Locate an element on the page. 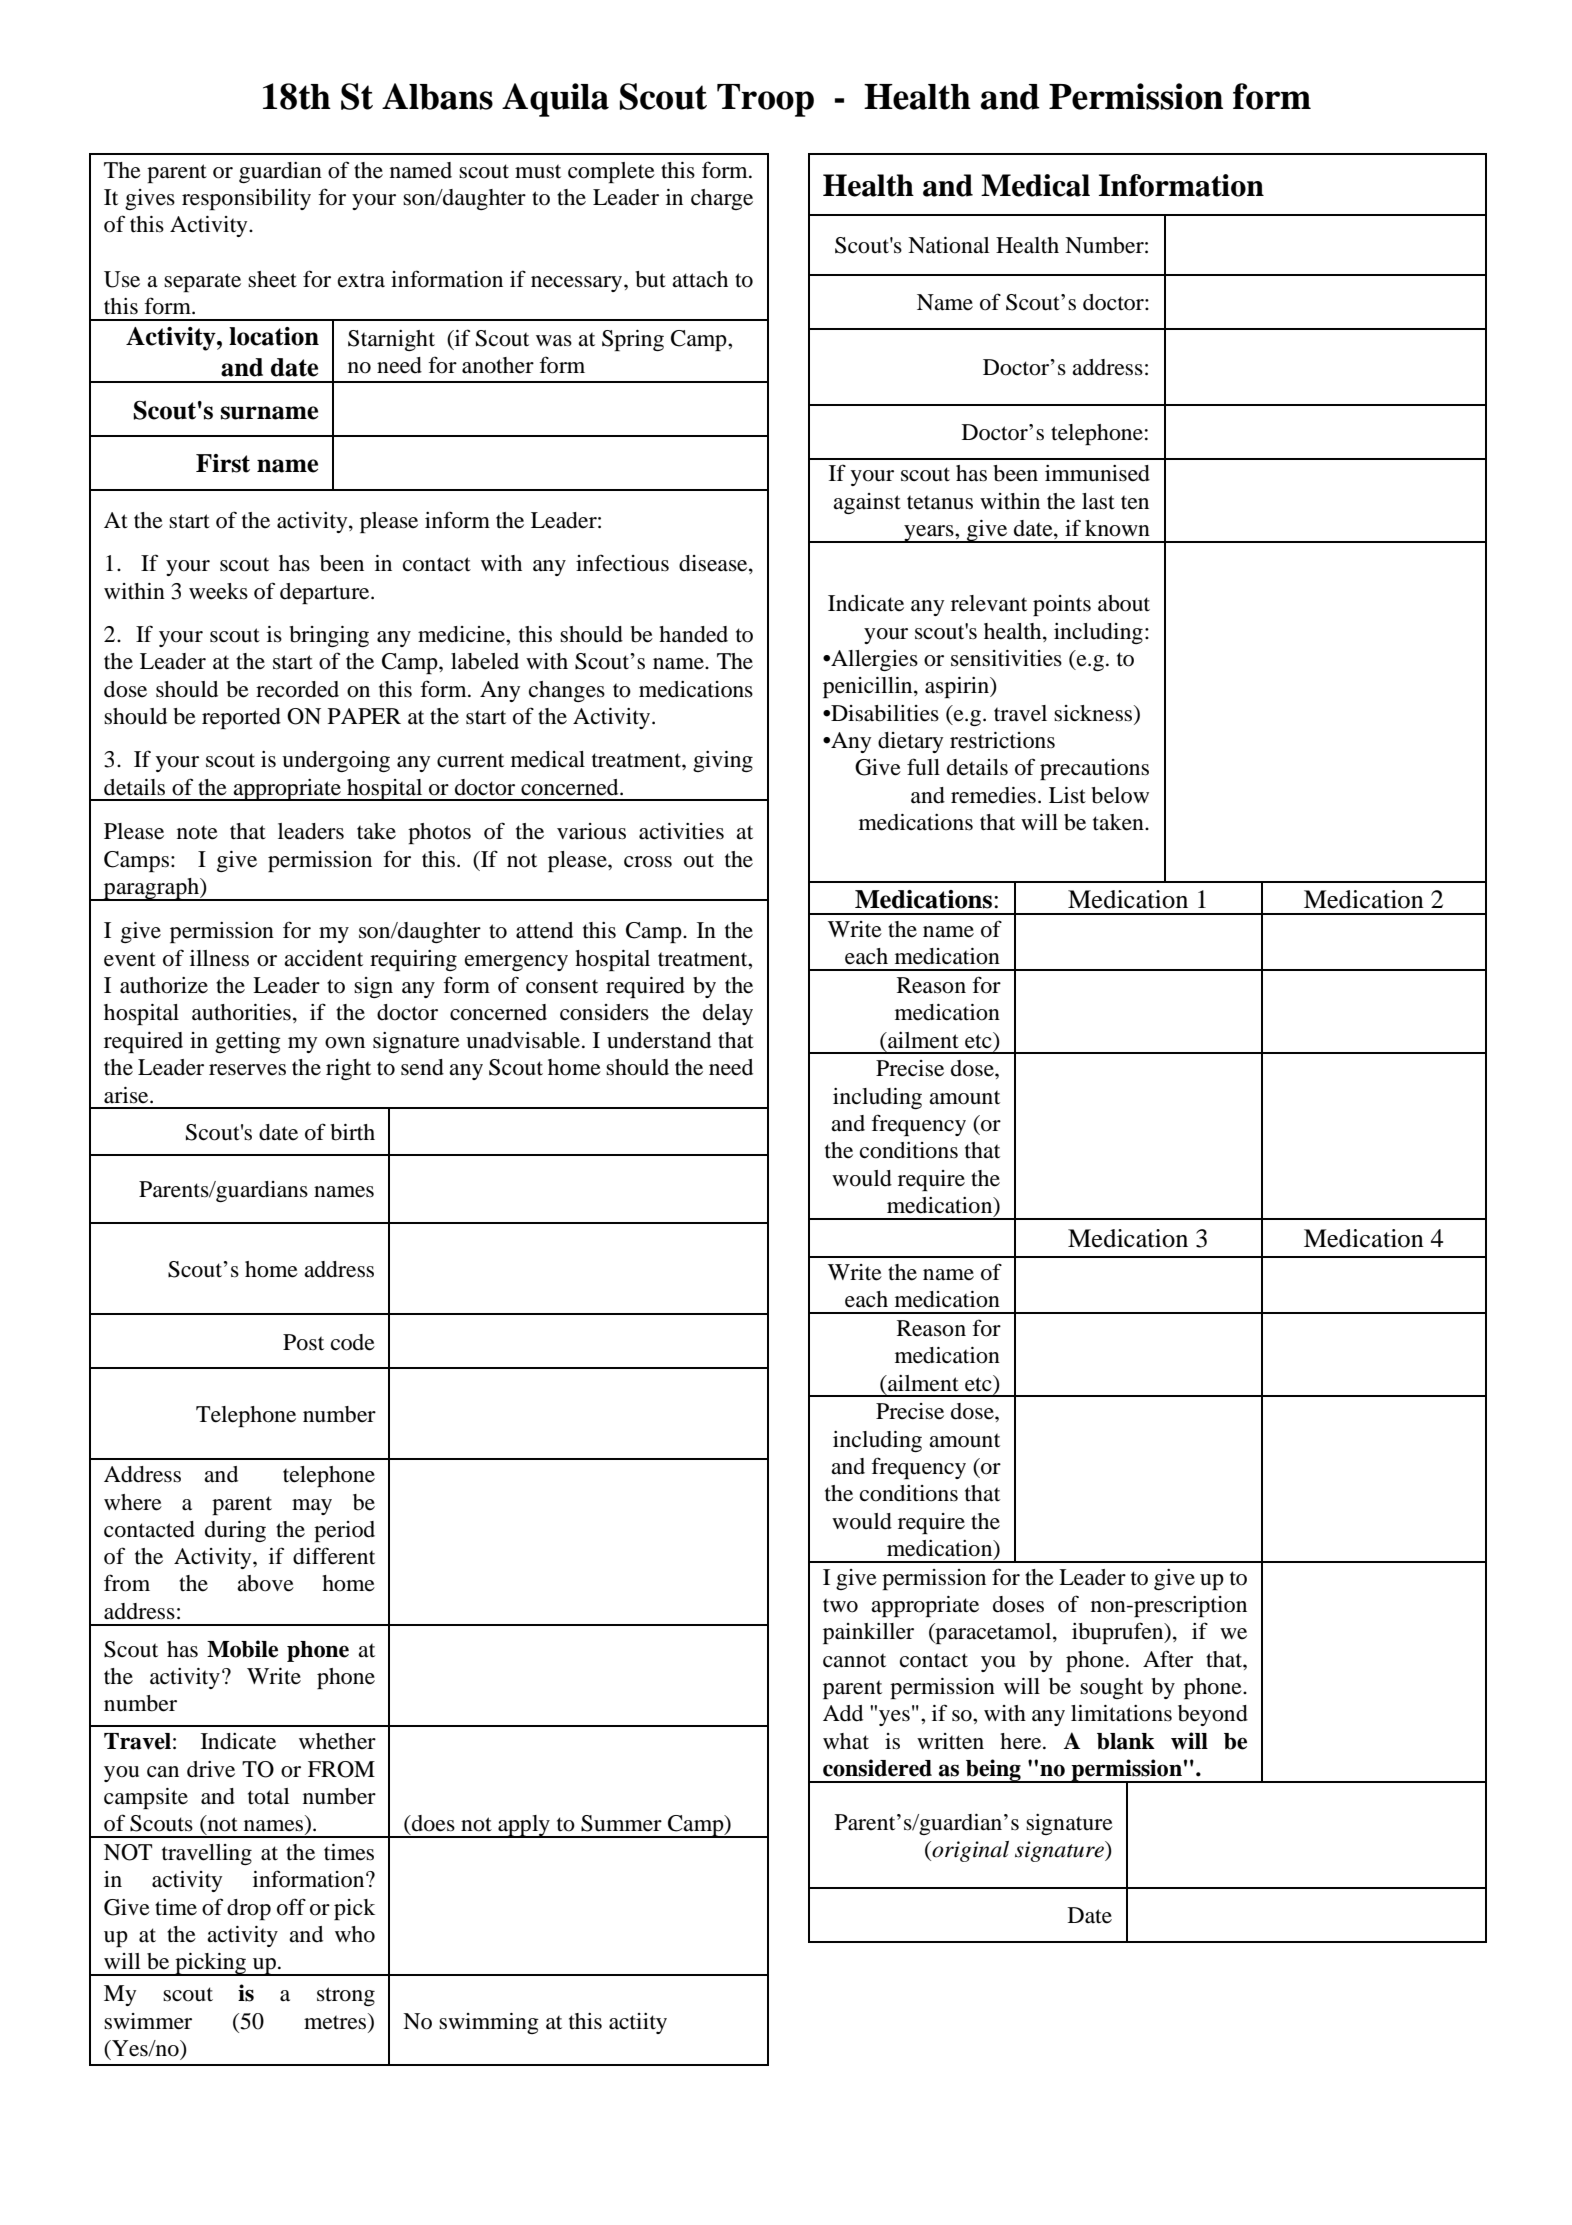 This image has height=2225, width=1572. handed is located at coordinates (693, 634).
